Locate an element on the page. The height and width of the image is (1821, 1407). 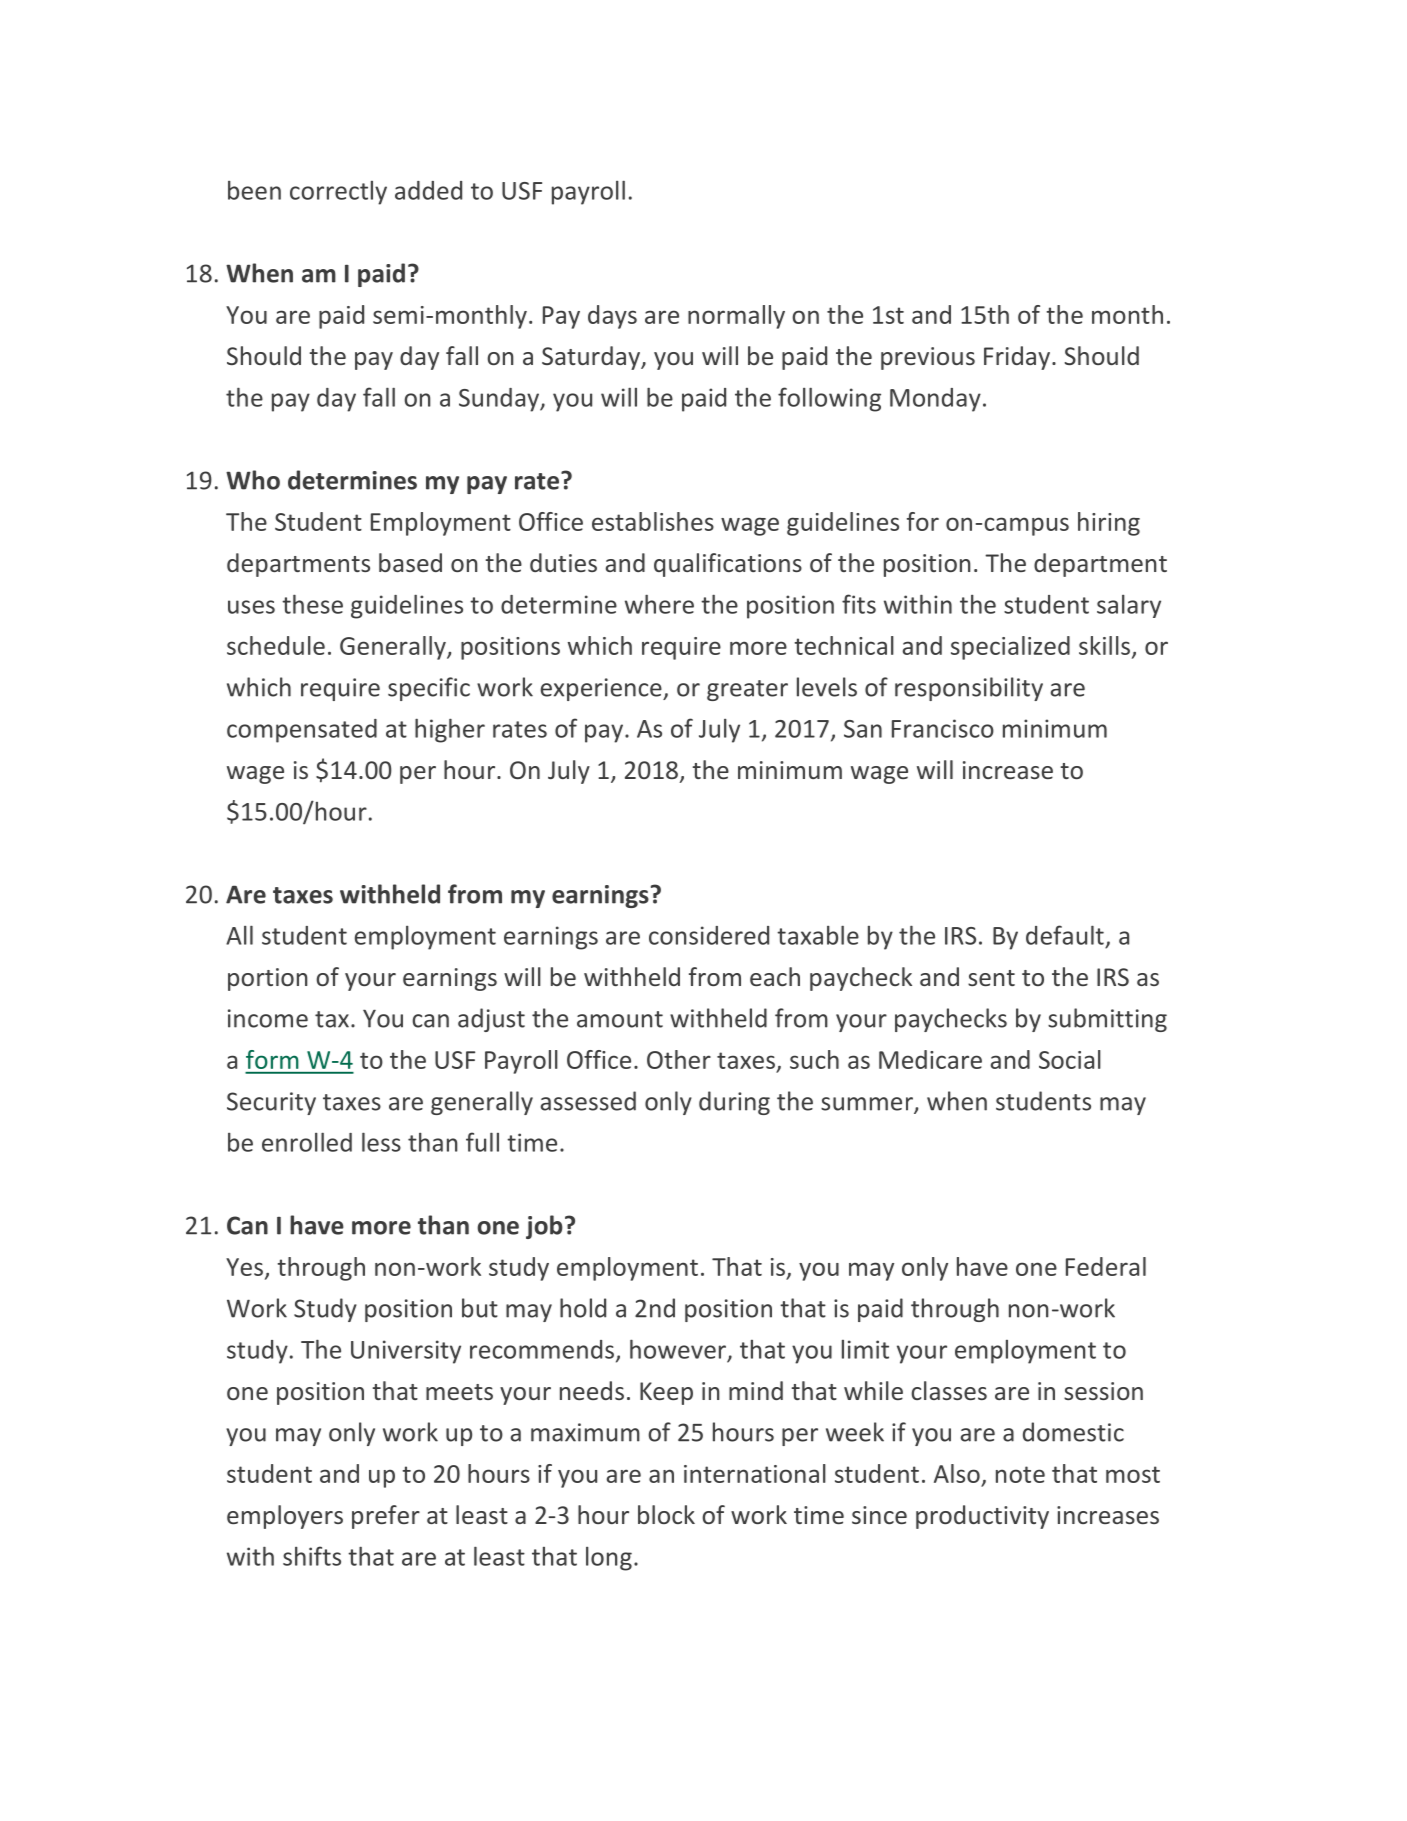
Yes is located at coordinates (244, 1267).
